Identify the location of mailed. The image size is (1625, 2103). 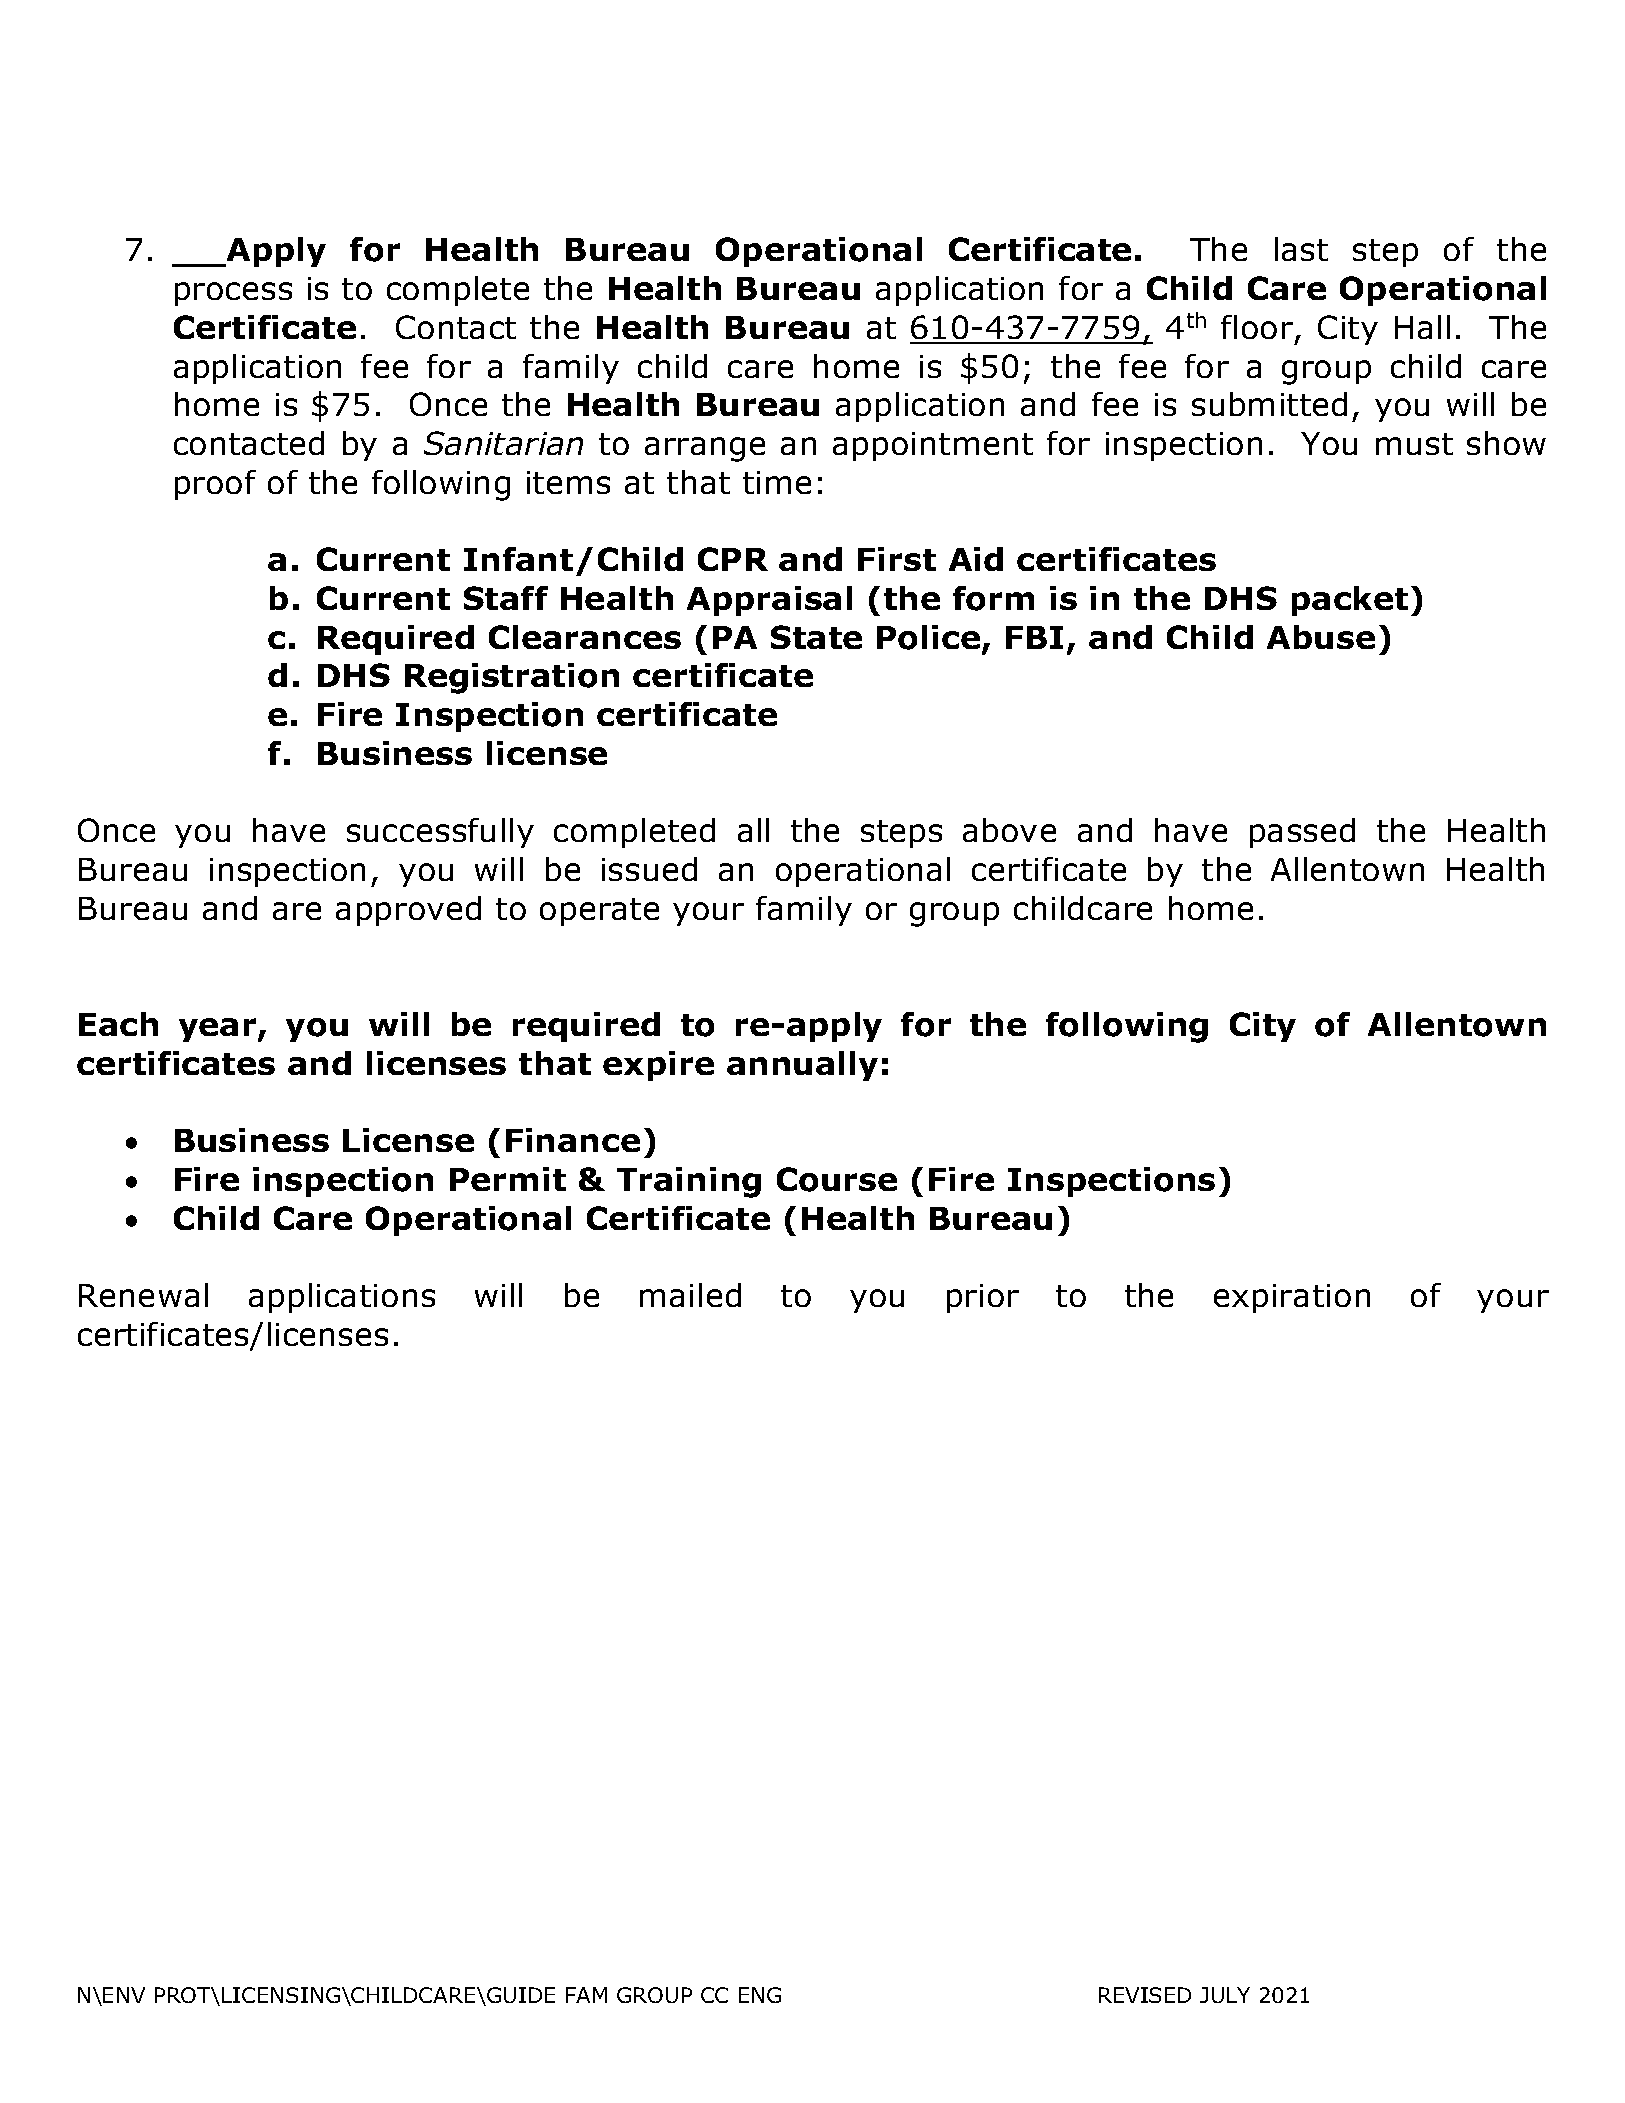
(690, 1295).
